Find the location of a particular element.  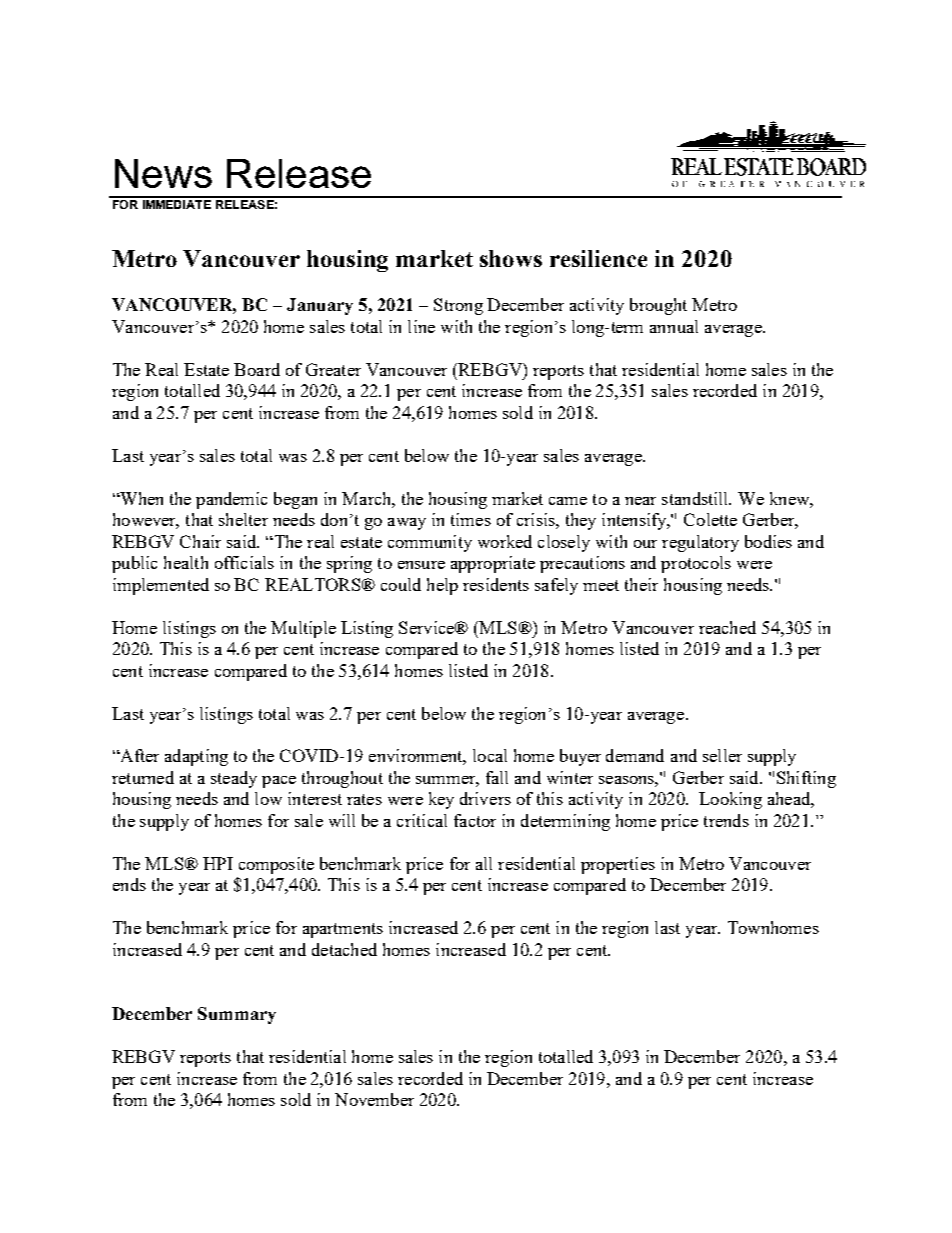

Looking is located at coordinates (730, 800).
